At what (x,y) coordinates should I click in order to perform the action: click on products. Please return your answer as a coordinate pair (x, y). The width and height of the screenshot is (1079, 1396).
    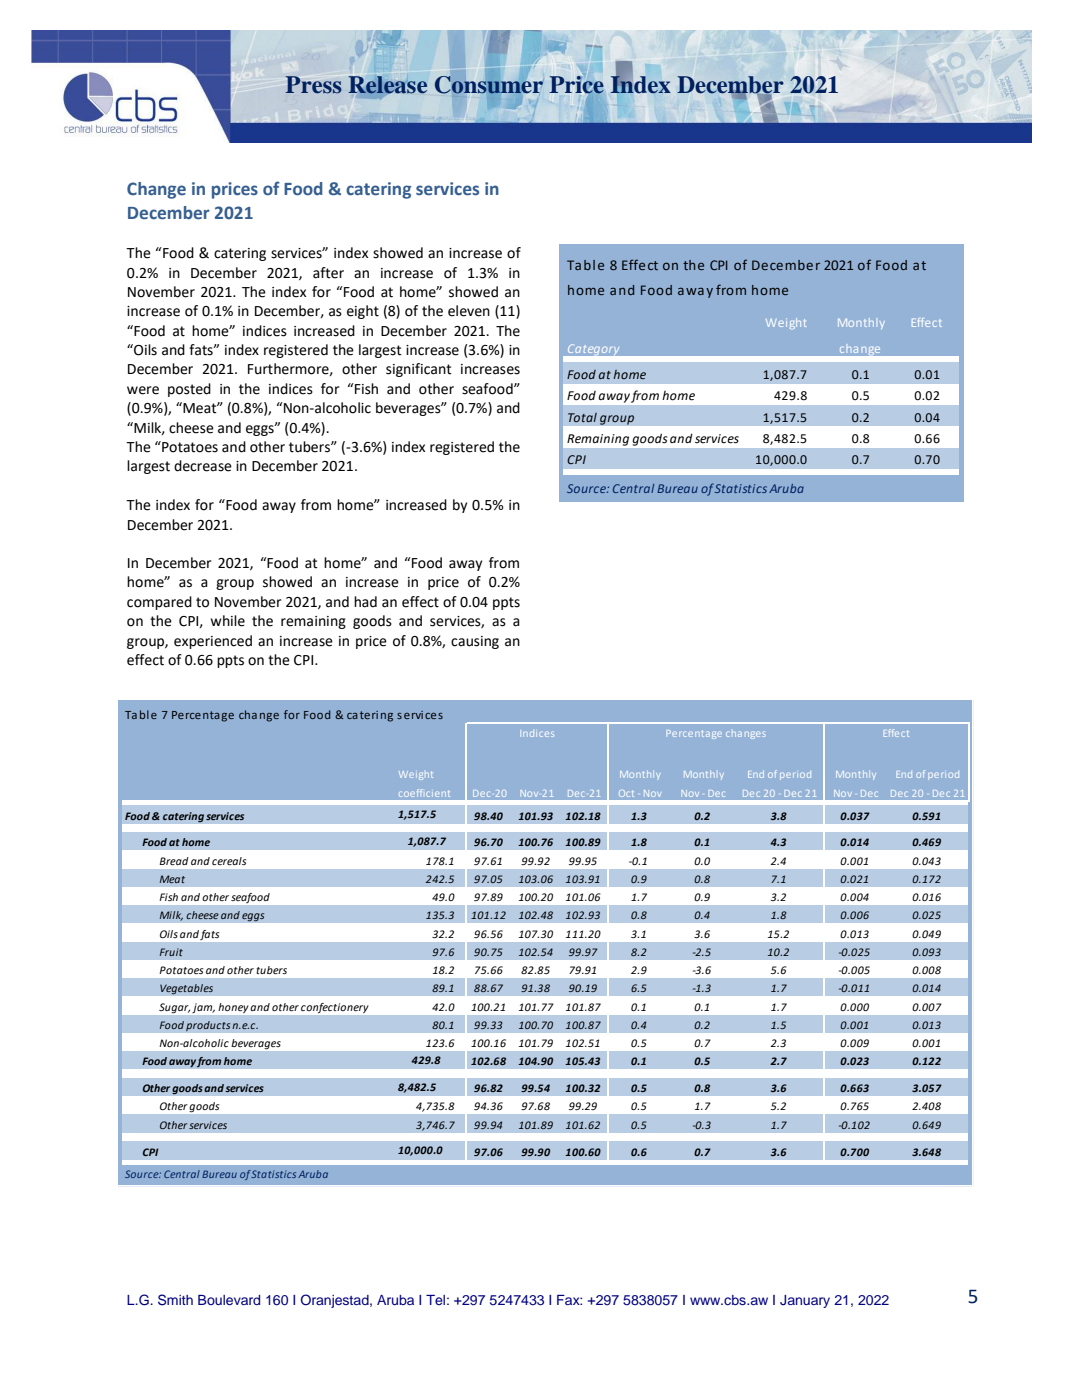
    Looking at the image, I should click on (208, 1026).
